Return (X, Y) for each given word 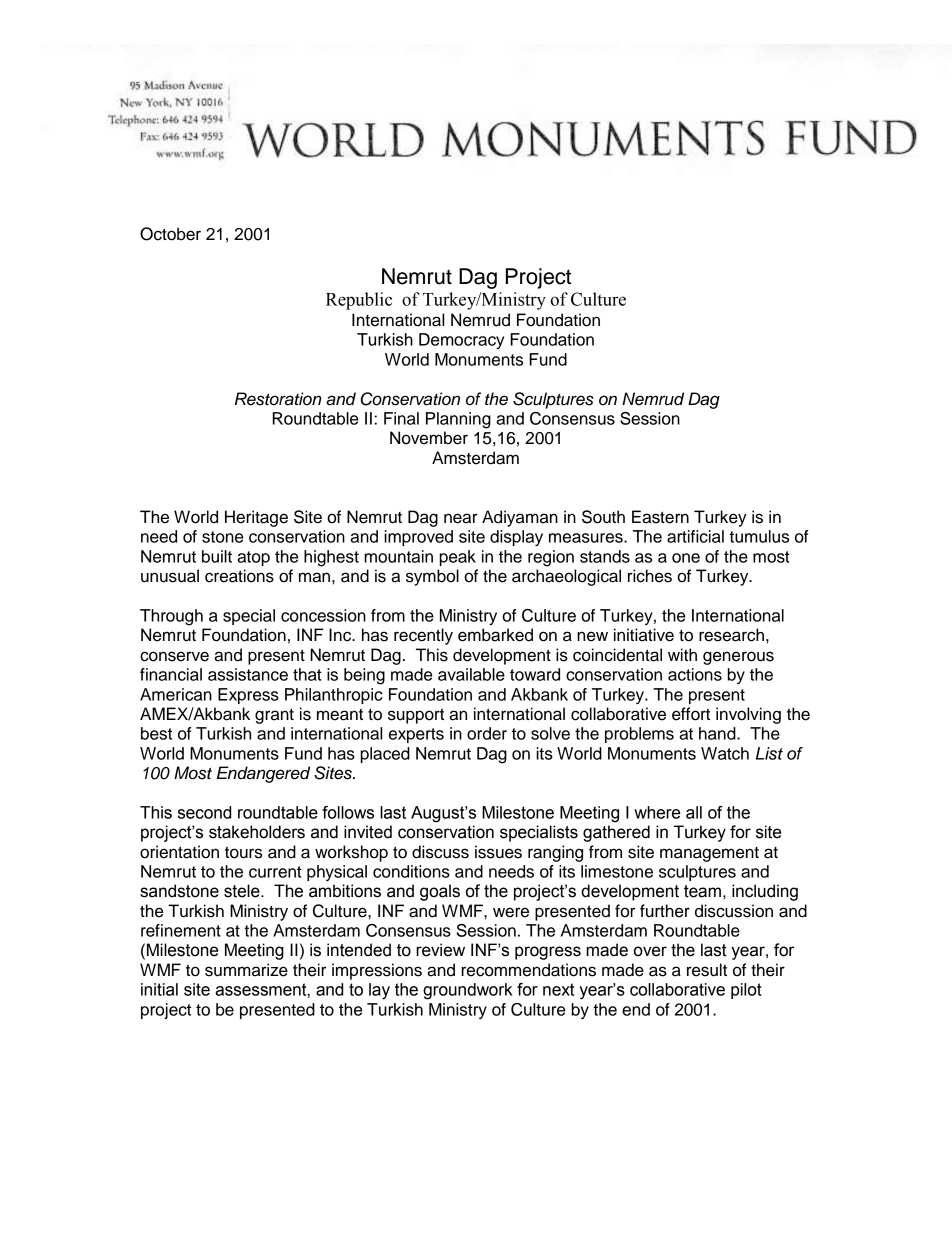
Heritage (256, 518)
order (487, 733)
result (707, 970)
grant (274, 716)
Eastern (660, 517)
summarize (246, 970)
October (170, 234)
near (461, 518)
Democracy (461, 341)
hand (718, 733)
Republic (359, 301)
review (440, 950)
